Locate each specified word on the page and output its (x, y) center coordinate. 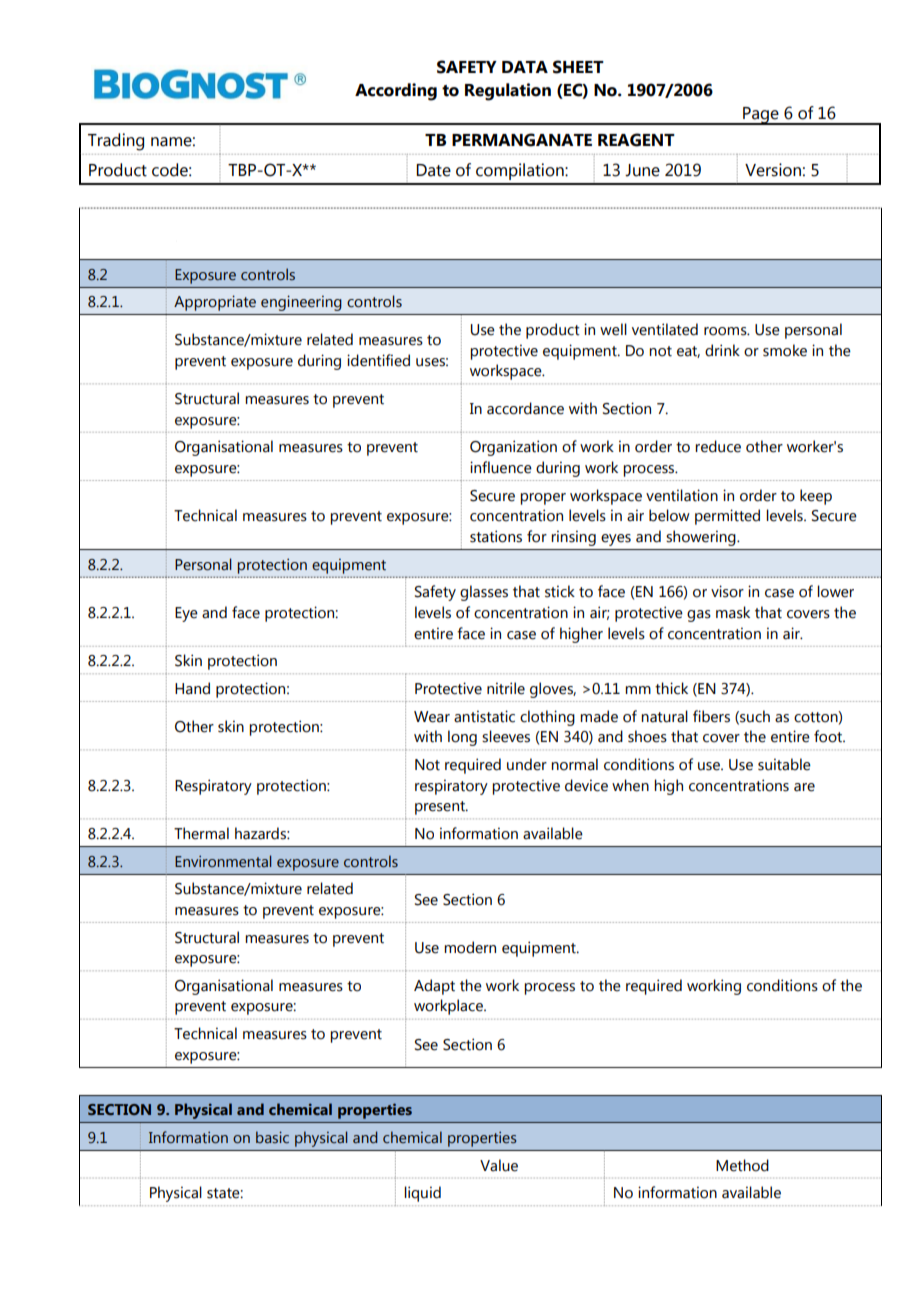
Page (761, 116)
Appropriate (215, 303)
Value (499, 1165)
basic (272, 1137)
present (441, 808)
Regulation (508, 92)
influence (501, 467)
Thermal (201, 833)
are (804, 787)
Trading (116, 142)
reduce (718, 446)
